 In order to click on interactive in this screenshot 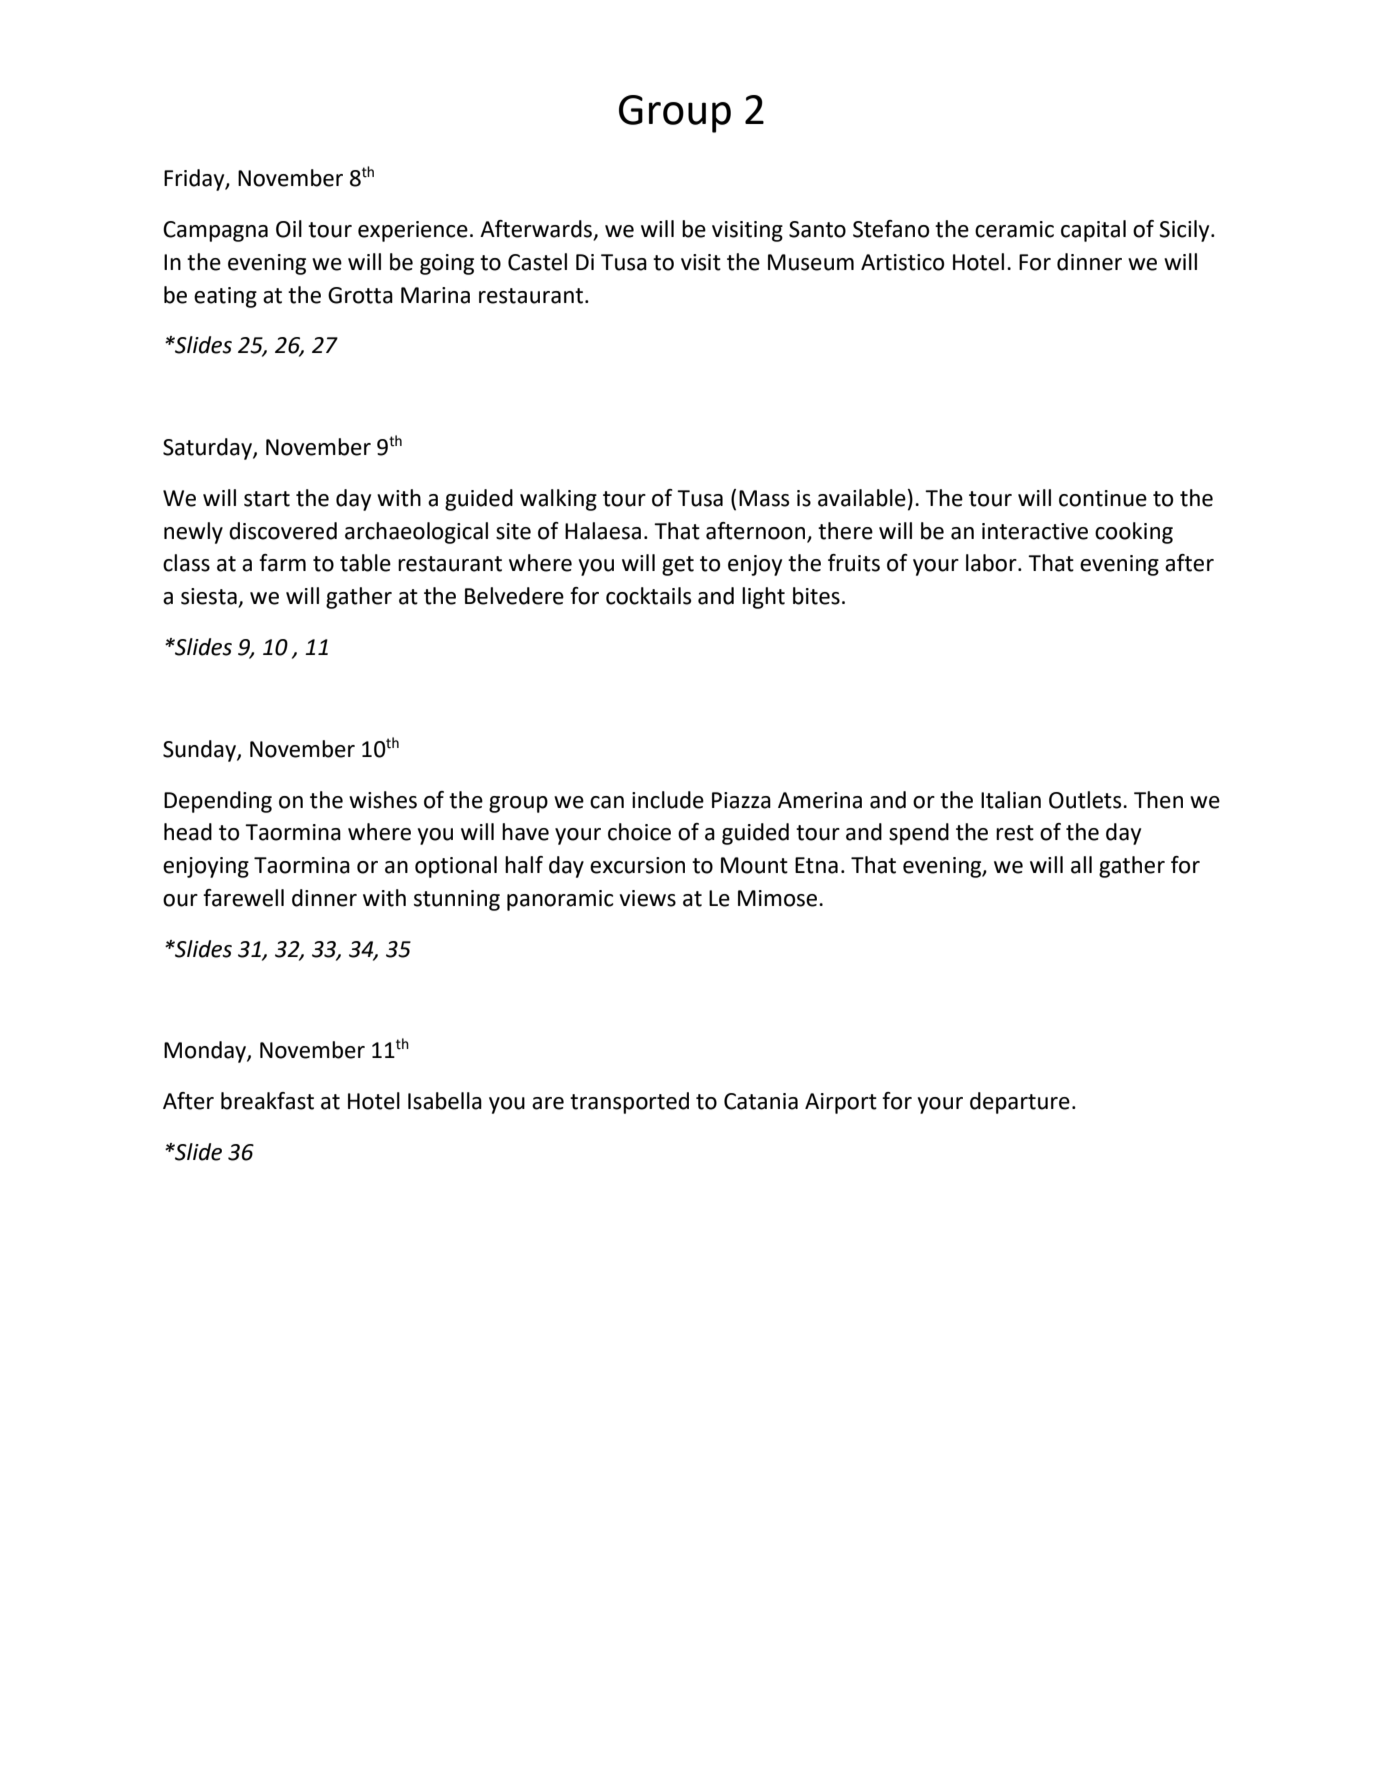, I will do `click(1035, 531)`.
